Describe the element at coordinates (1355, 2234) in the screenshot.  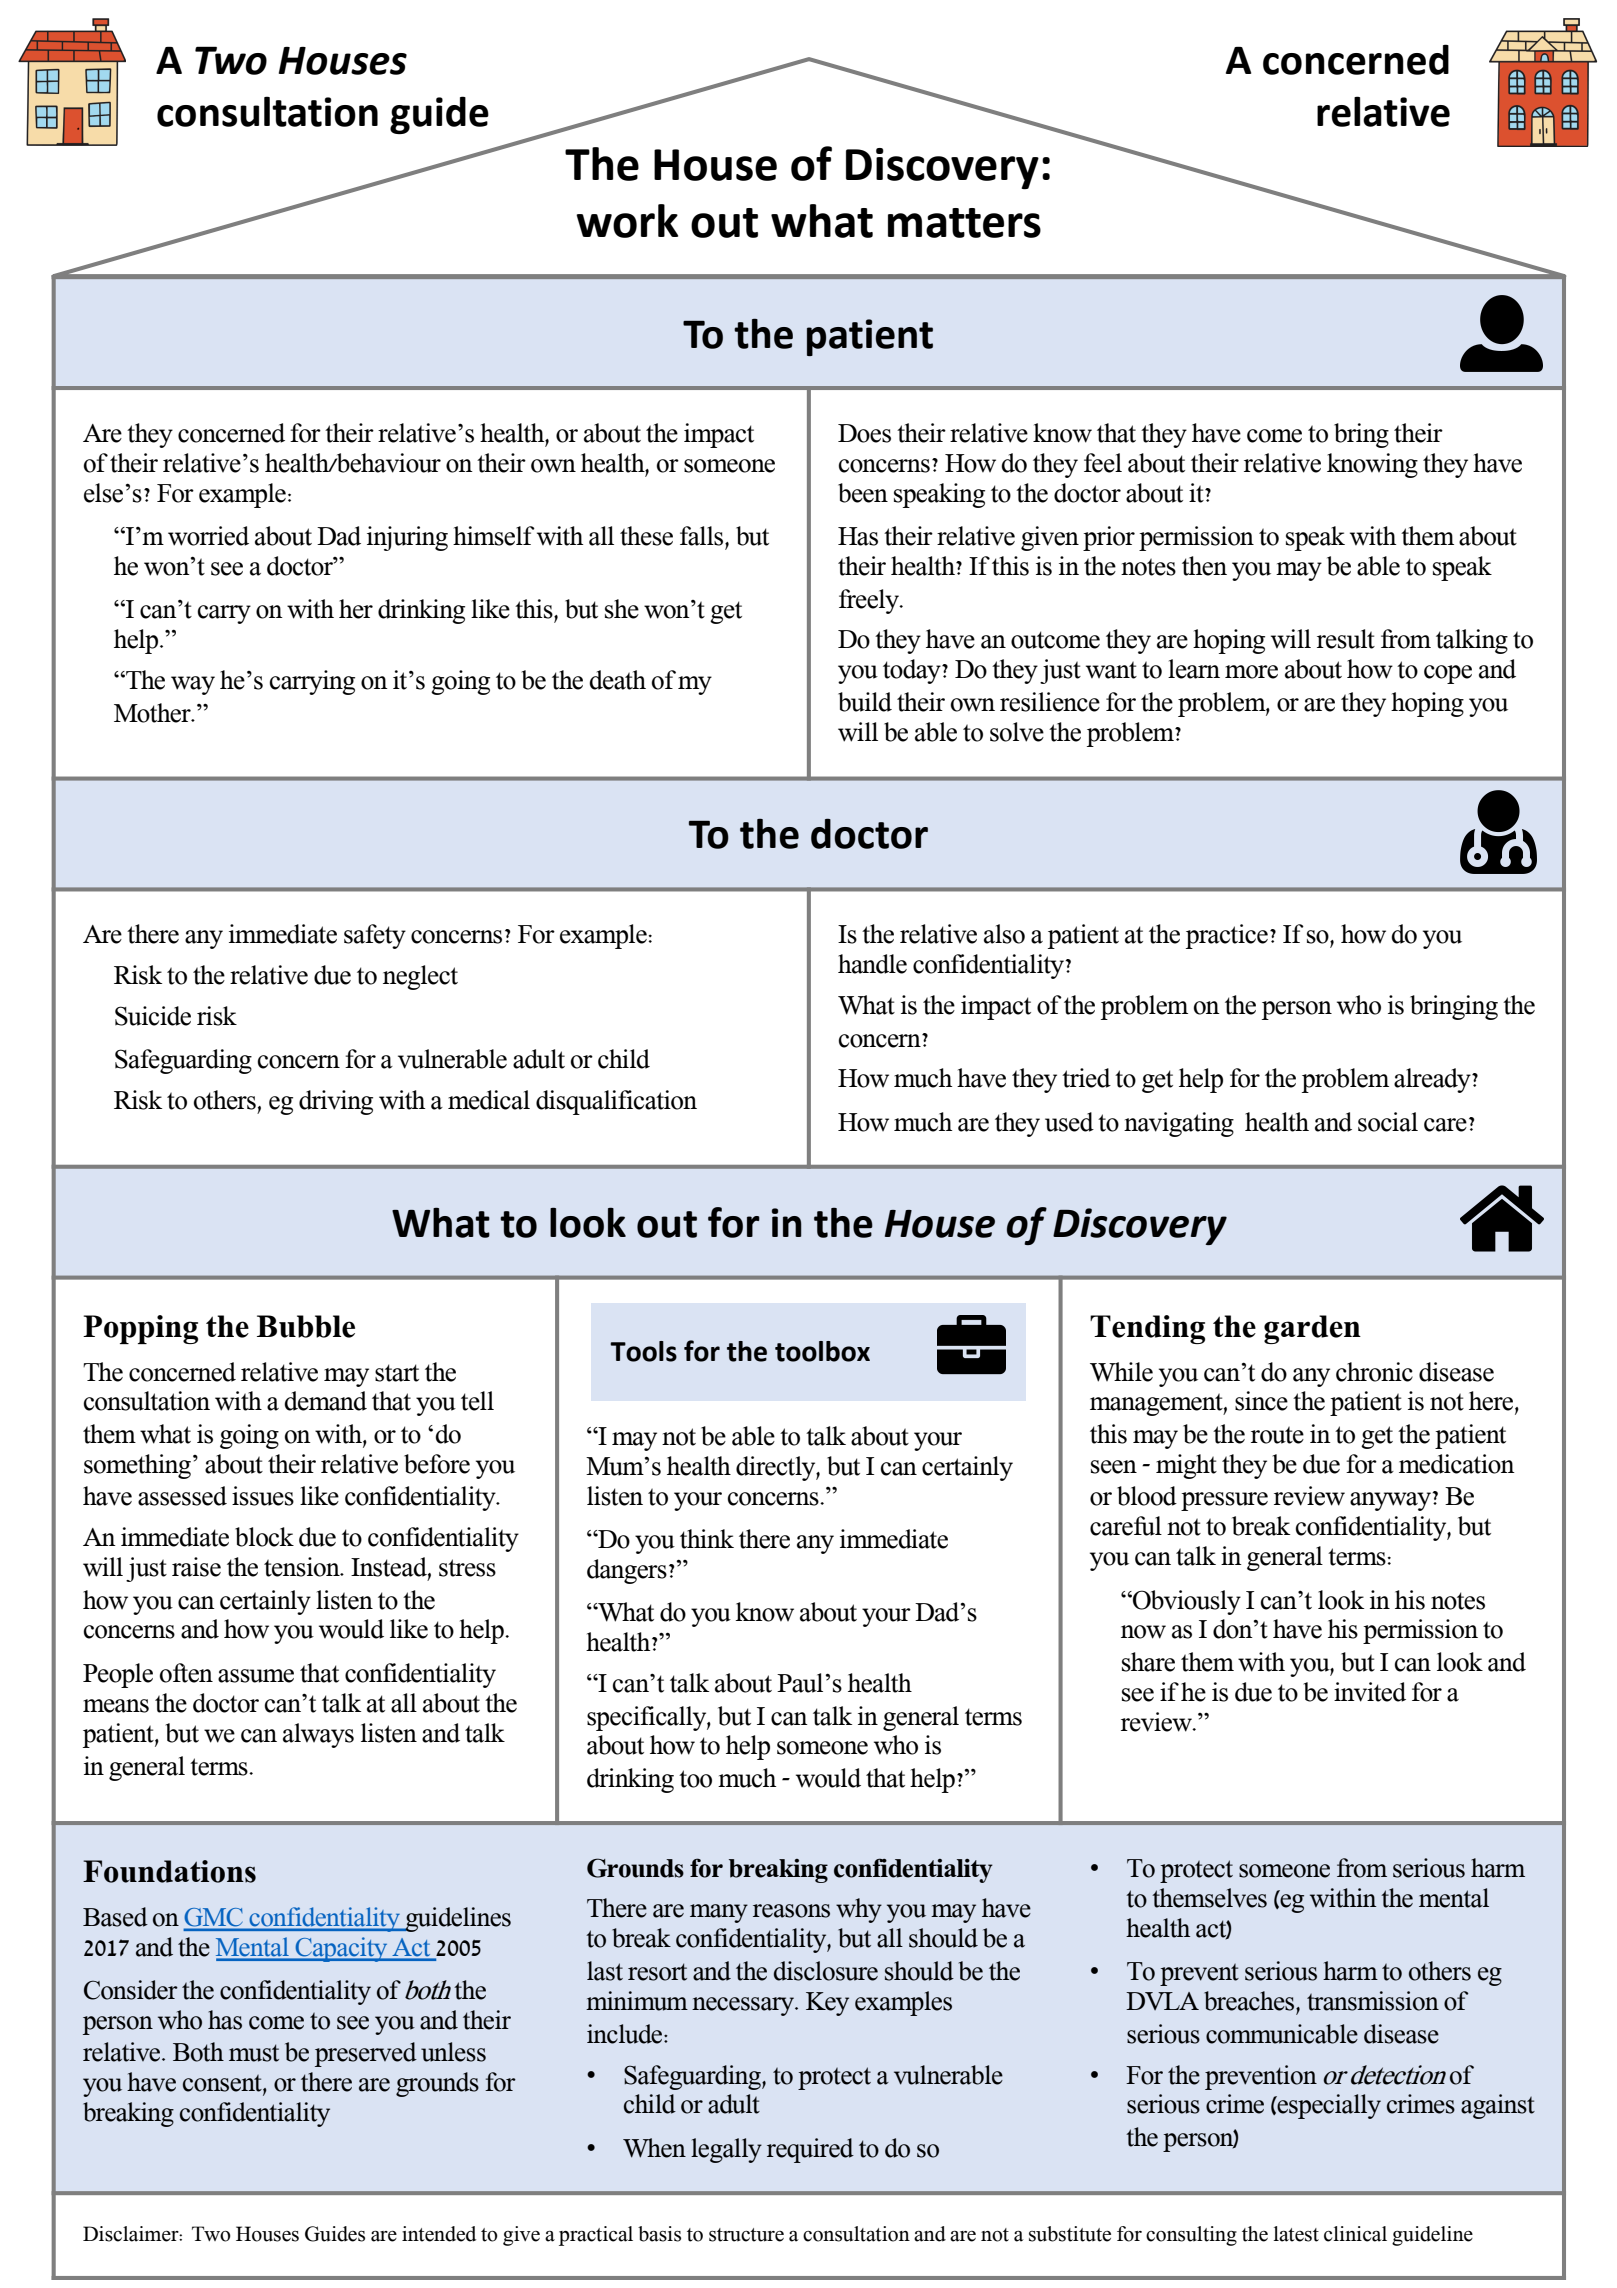
I see `clinical` at that location.
